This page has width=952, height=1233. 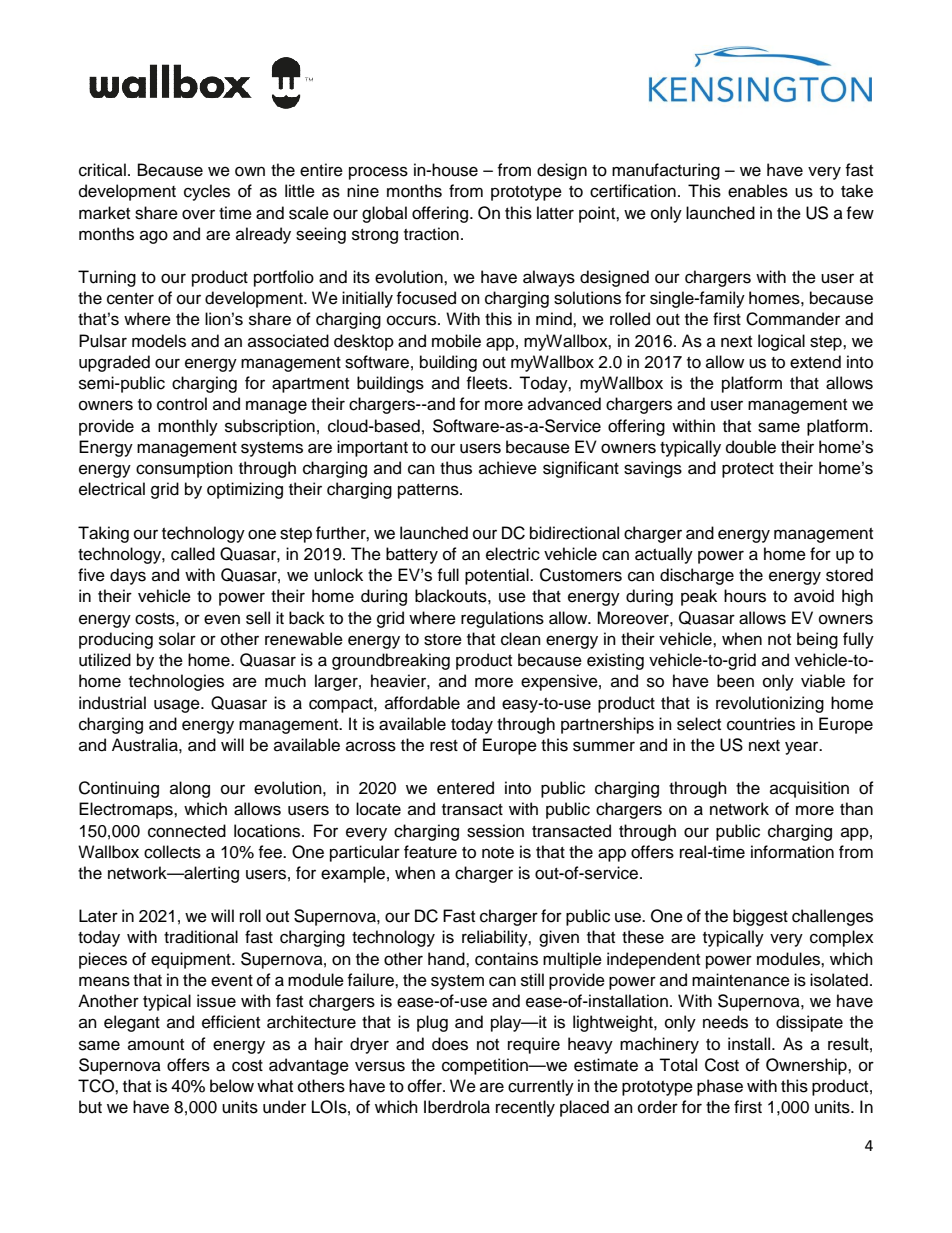 I want to click on enables, so click(x=758, y=191).
